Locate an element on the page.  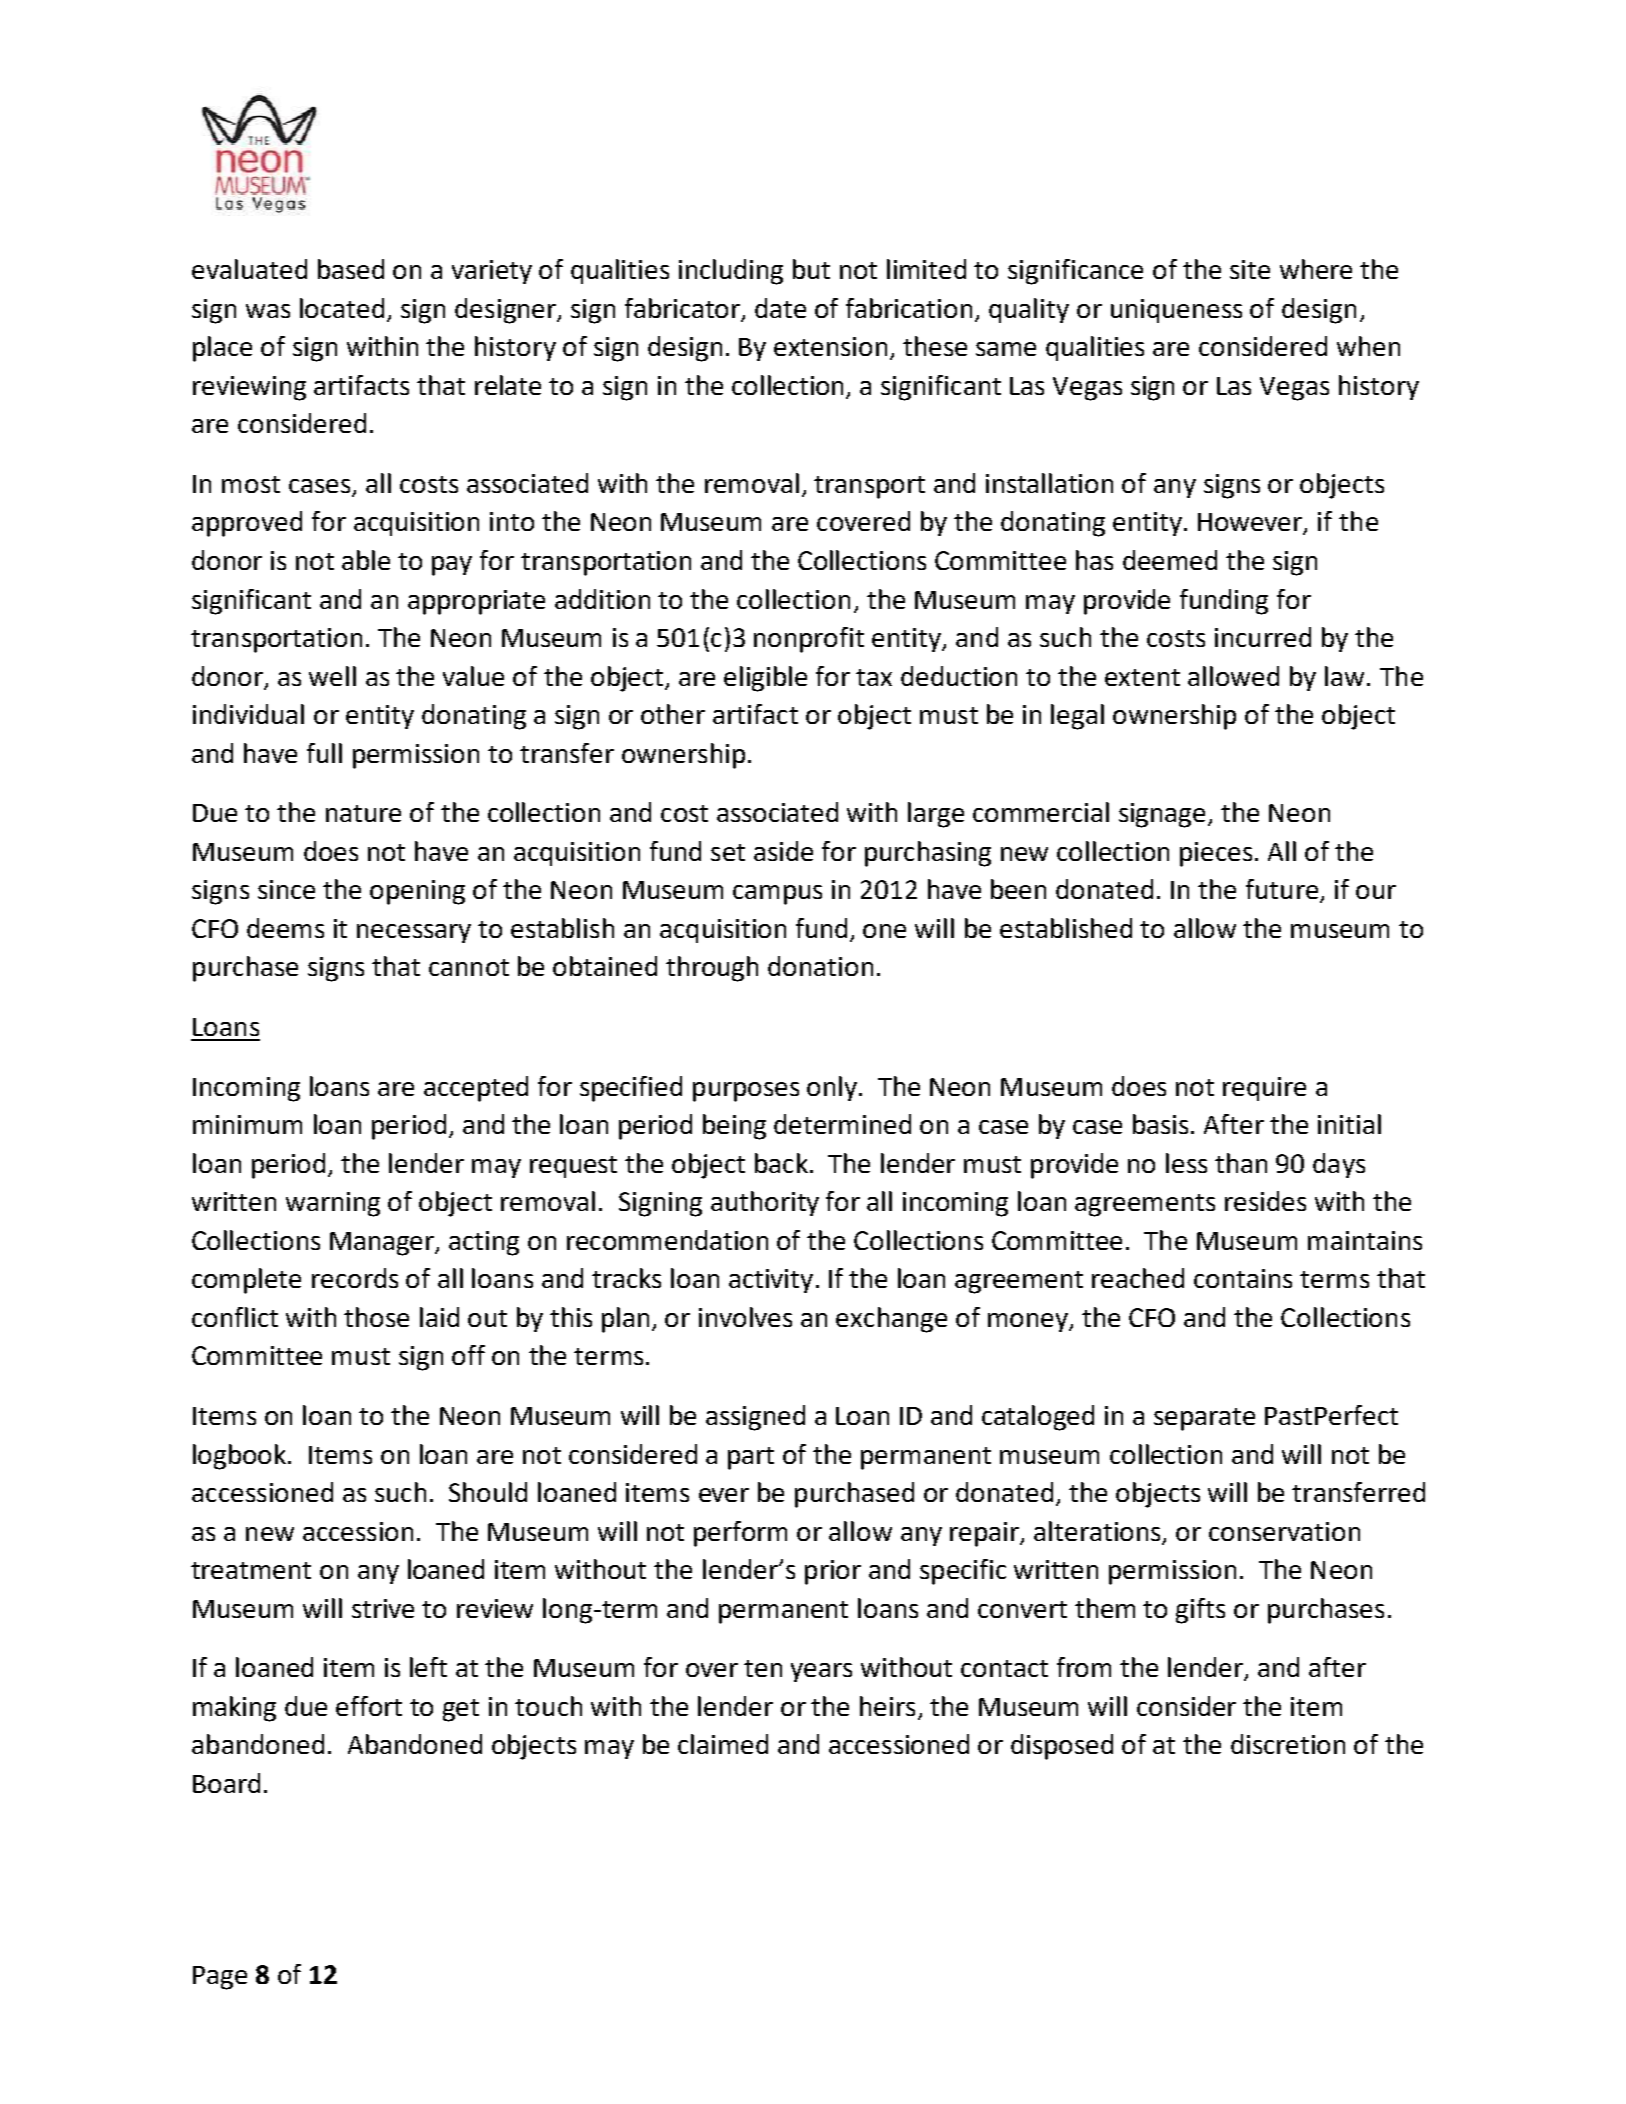
located is located at coordinates (342, 308).
